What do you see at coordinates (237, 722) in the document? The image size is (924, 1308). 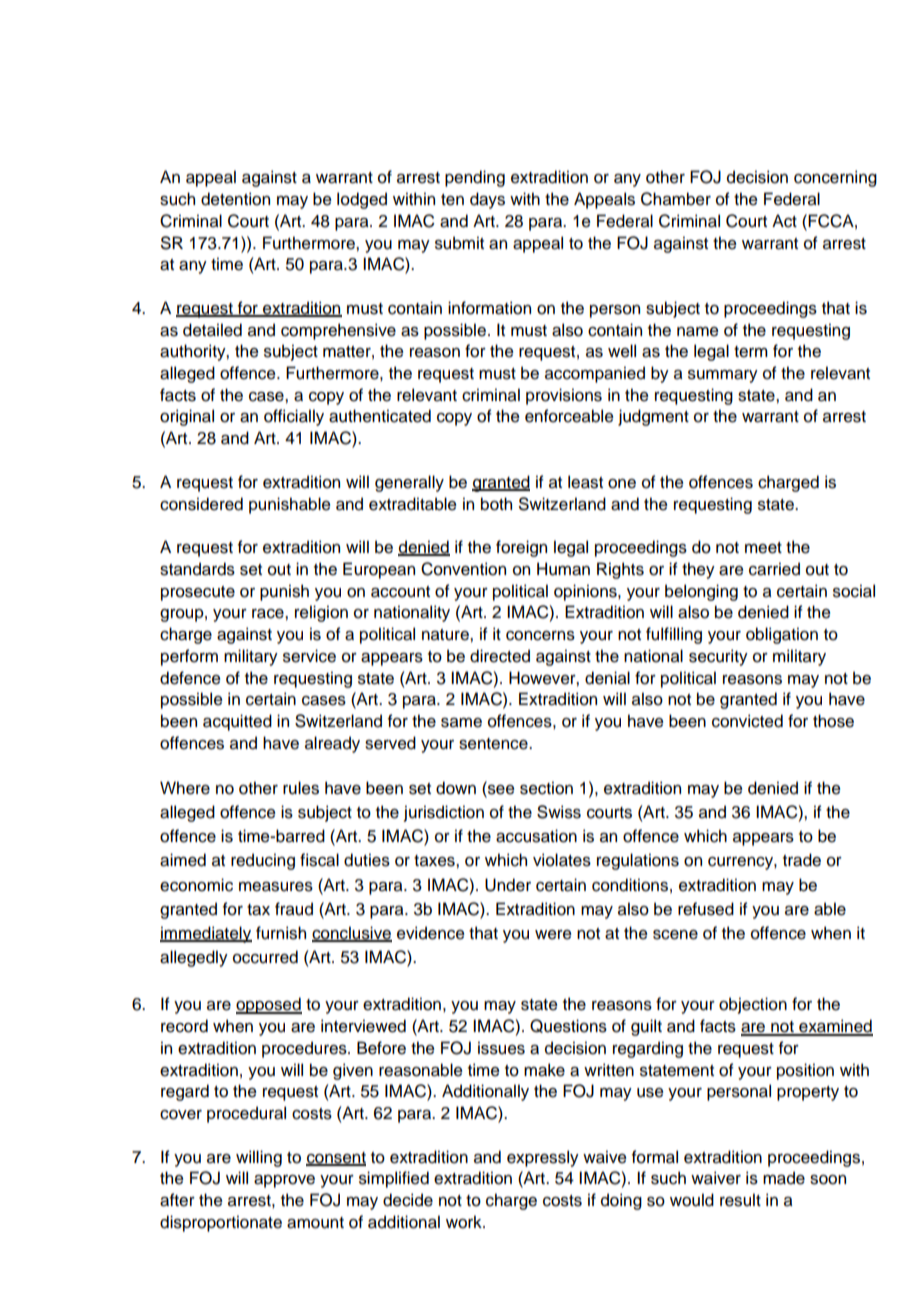 I see `acquitted` at bounding box center [237, 722].
